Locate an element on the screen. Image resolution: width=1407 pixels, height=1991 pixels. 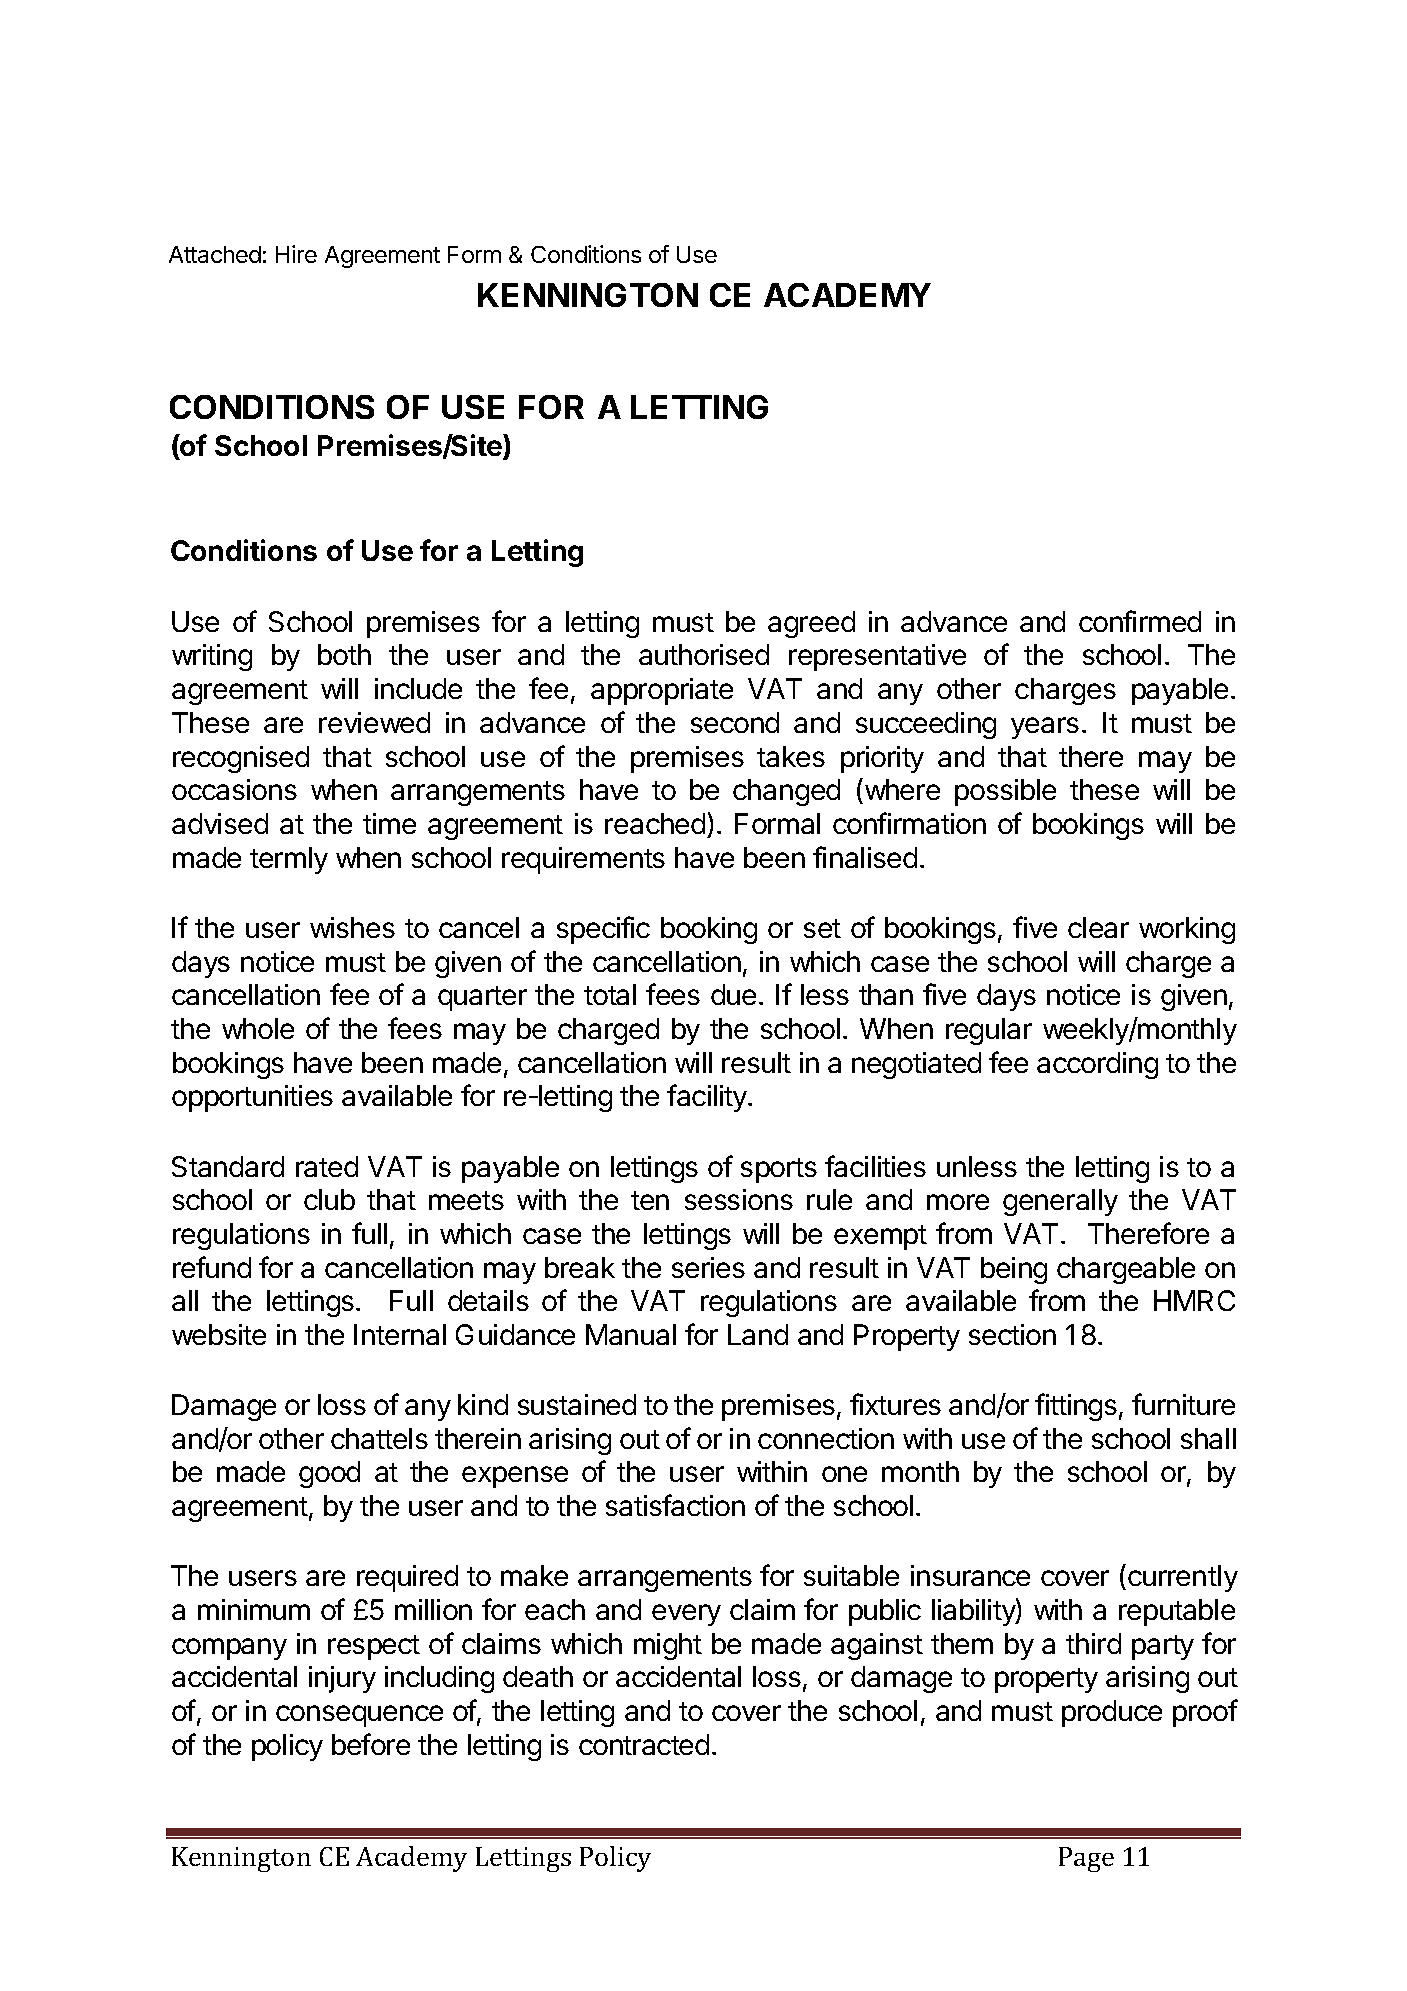
Hire is located at coordinates (296, 254).
